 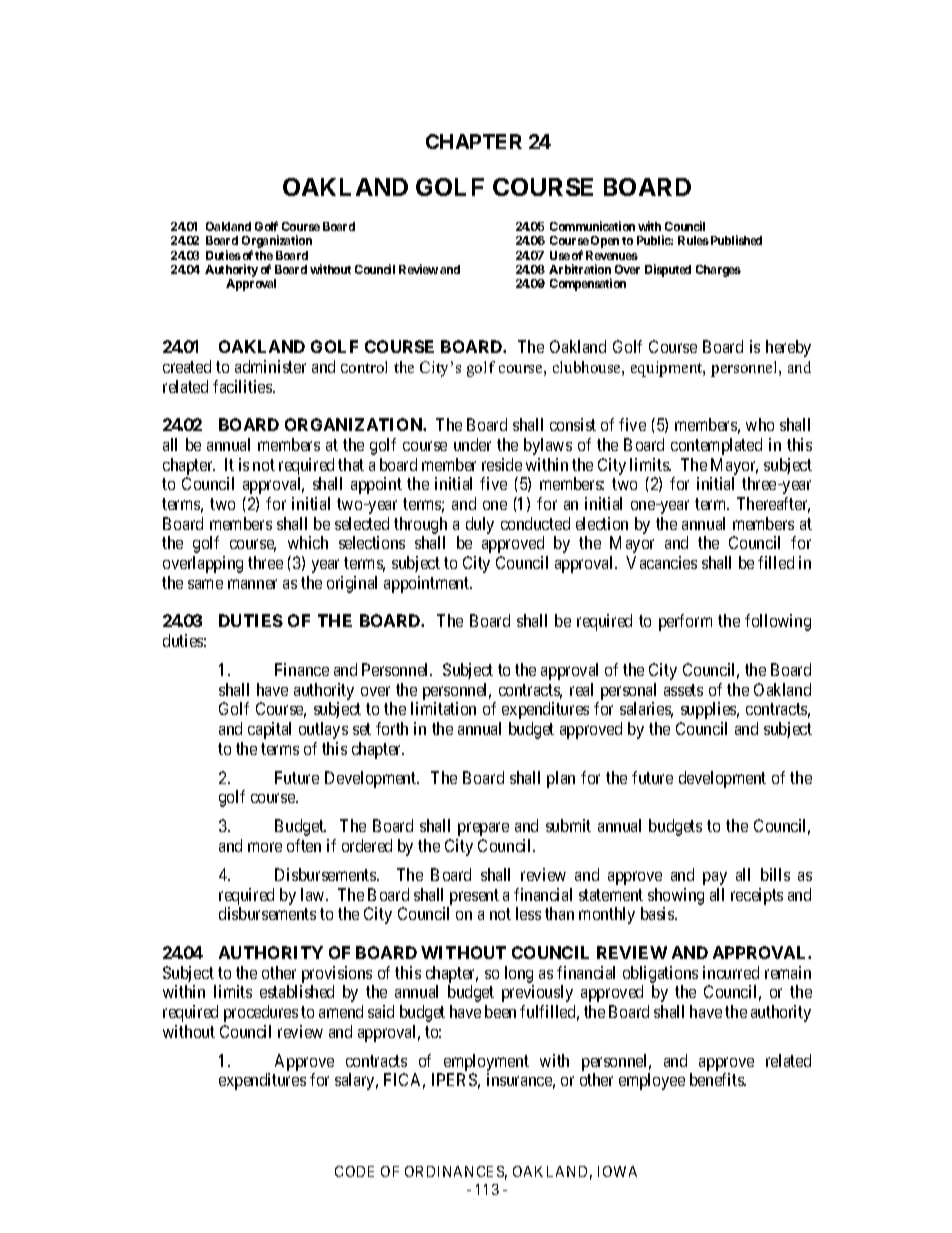 I want to click on administer, so click(x=270, y=366).
